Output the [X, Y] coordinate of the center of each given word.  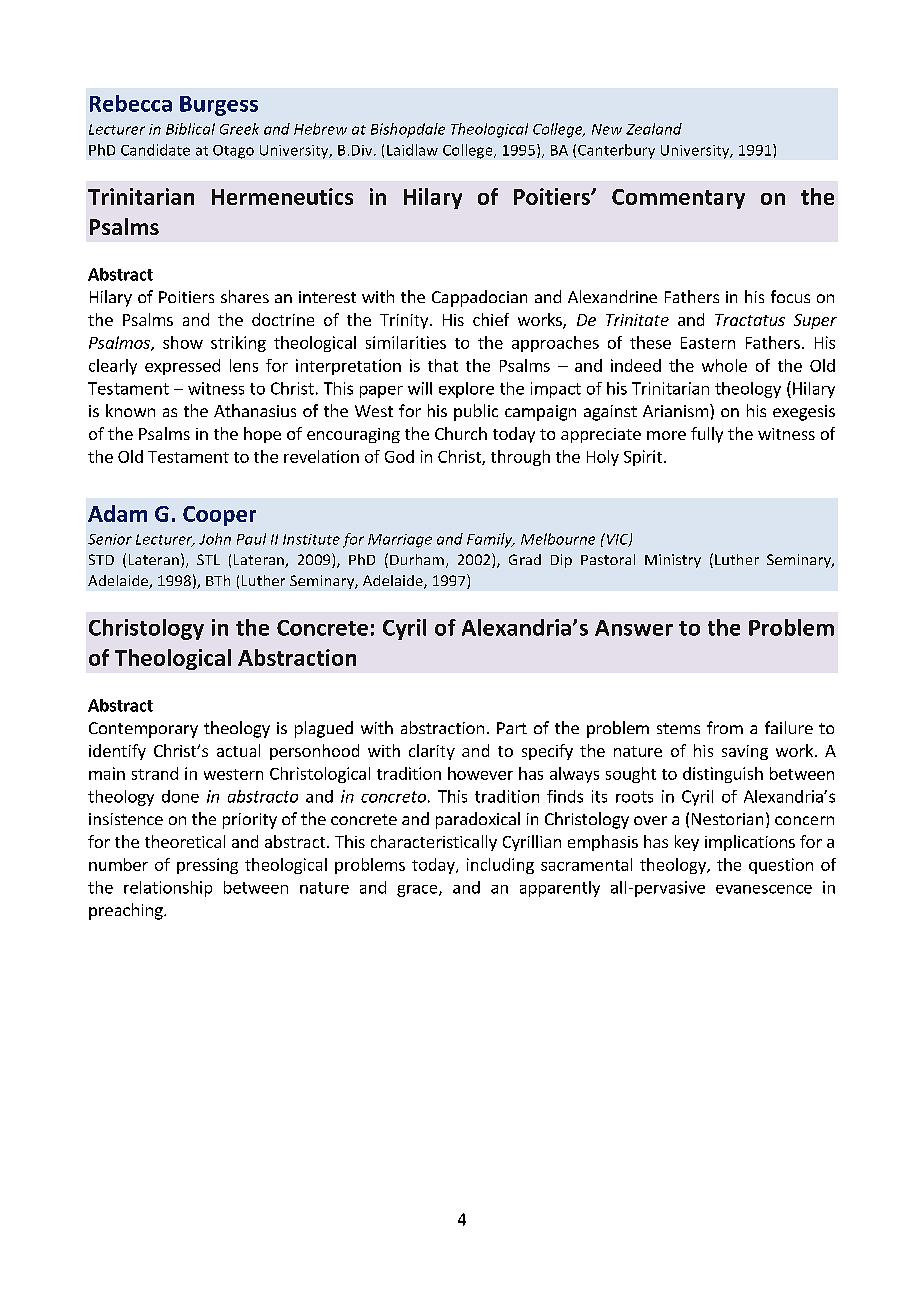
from [725, 727]
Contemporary [143, 730]
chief [491, 319]
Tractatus [750, 320]
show [183, 342]
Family [491, 540]
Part [512, 728]
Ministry [673, 561]
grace [418, 891]
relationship [168, 889]
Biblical [190, 129]
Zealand [654, 129]
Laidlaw [412, 150]
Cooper [219, 516]
